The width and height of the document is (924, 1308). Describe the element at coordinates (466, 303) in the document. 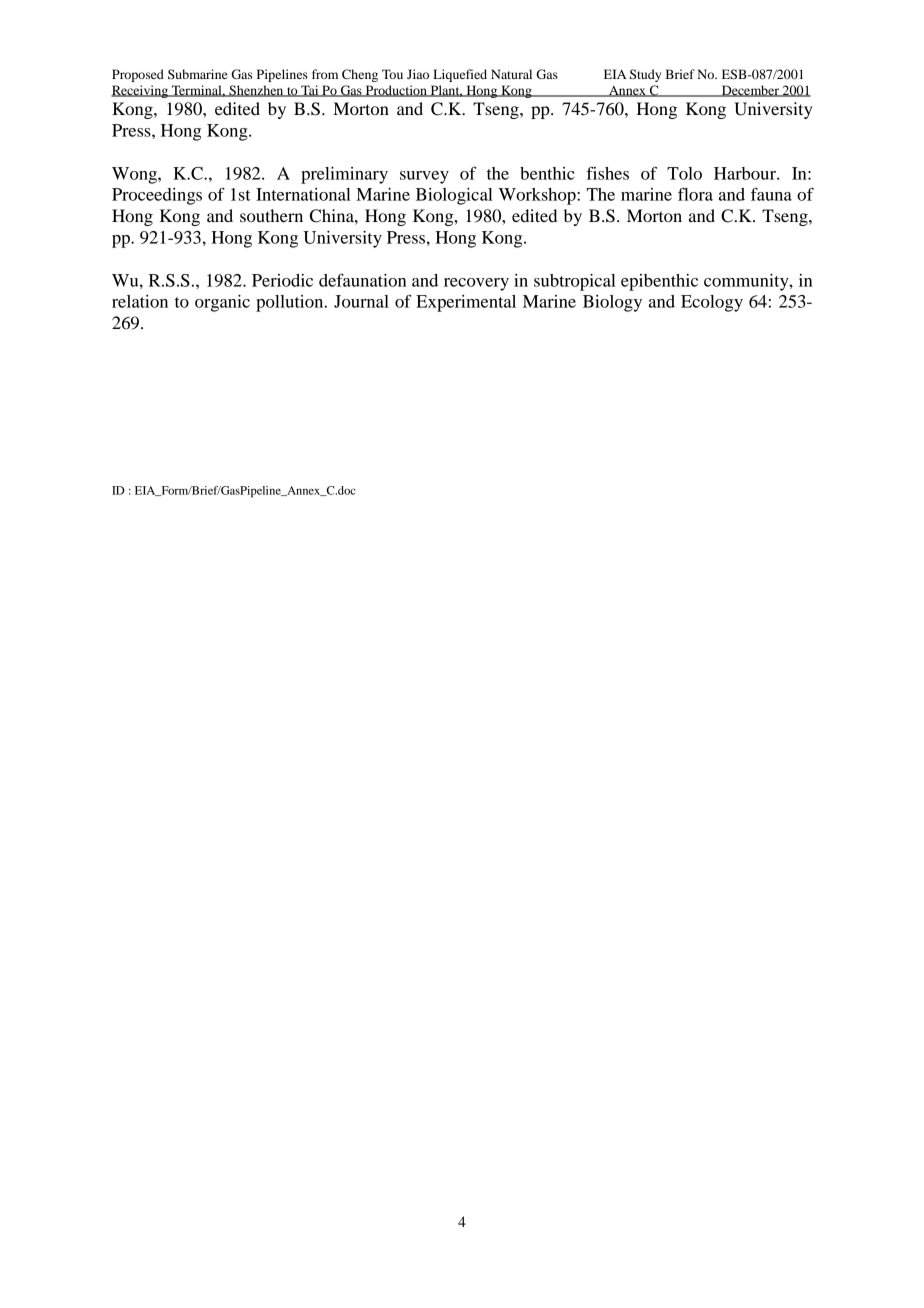

I see `Experimental` at that location.
